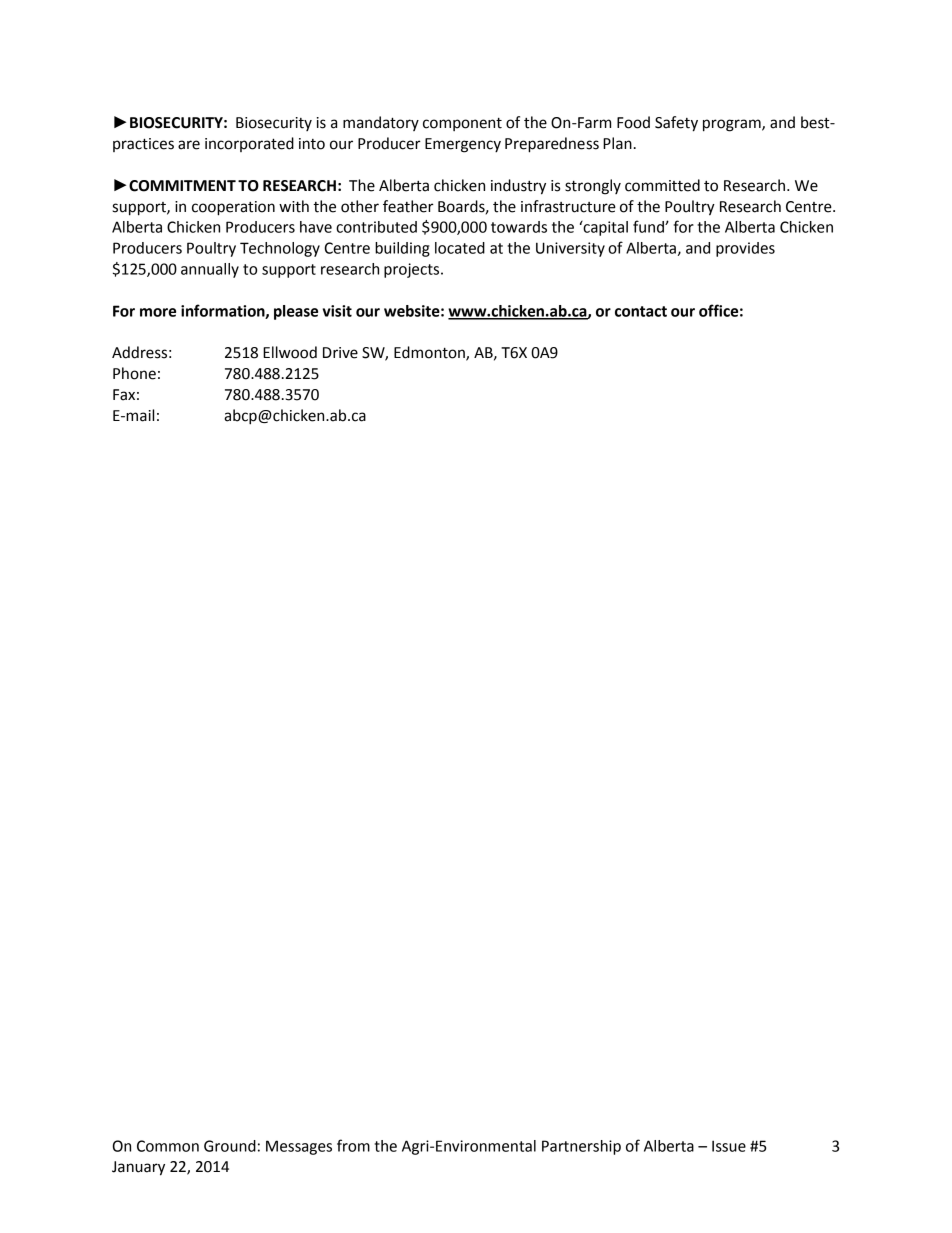  What do you see at coordinates (463, 145) in the screenshot?
I see `Emergency` at bounding box center [463, 145].
